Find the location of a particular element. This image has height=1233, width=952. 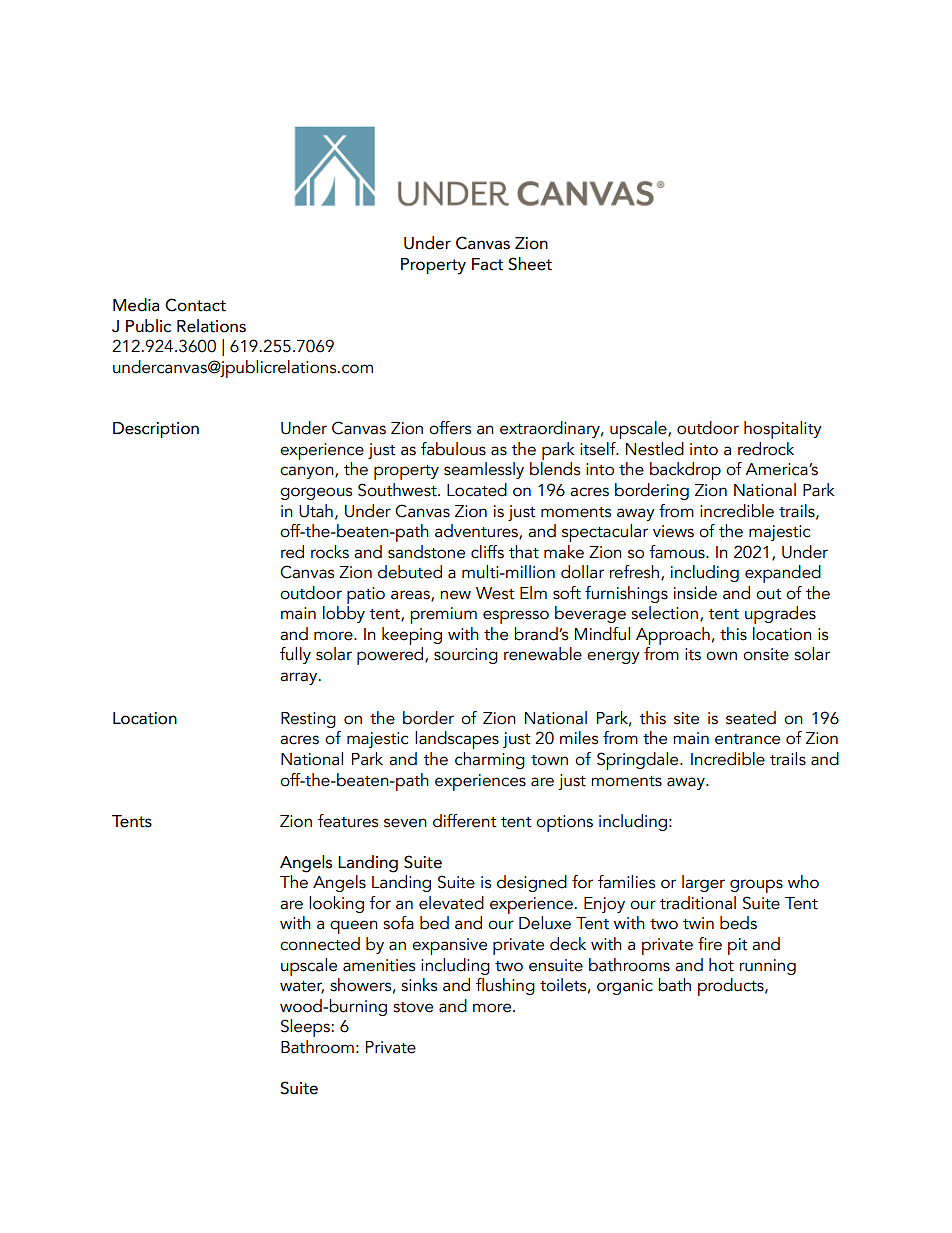

Fact is located at coordinates (487, 264).
